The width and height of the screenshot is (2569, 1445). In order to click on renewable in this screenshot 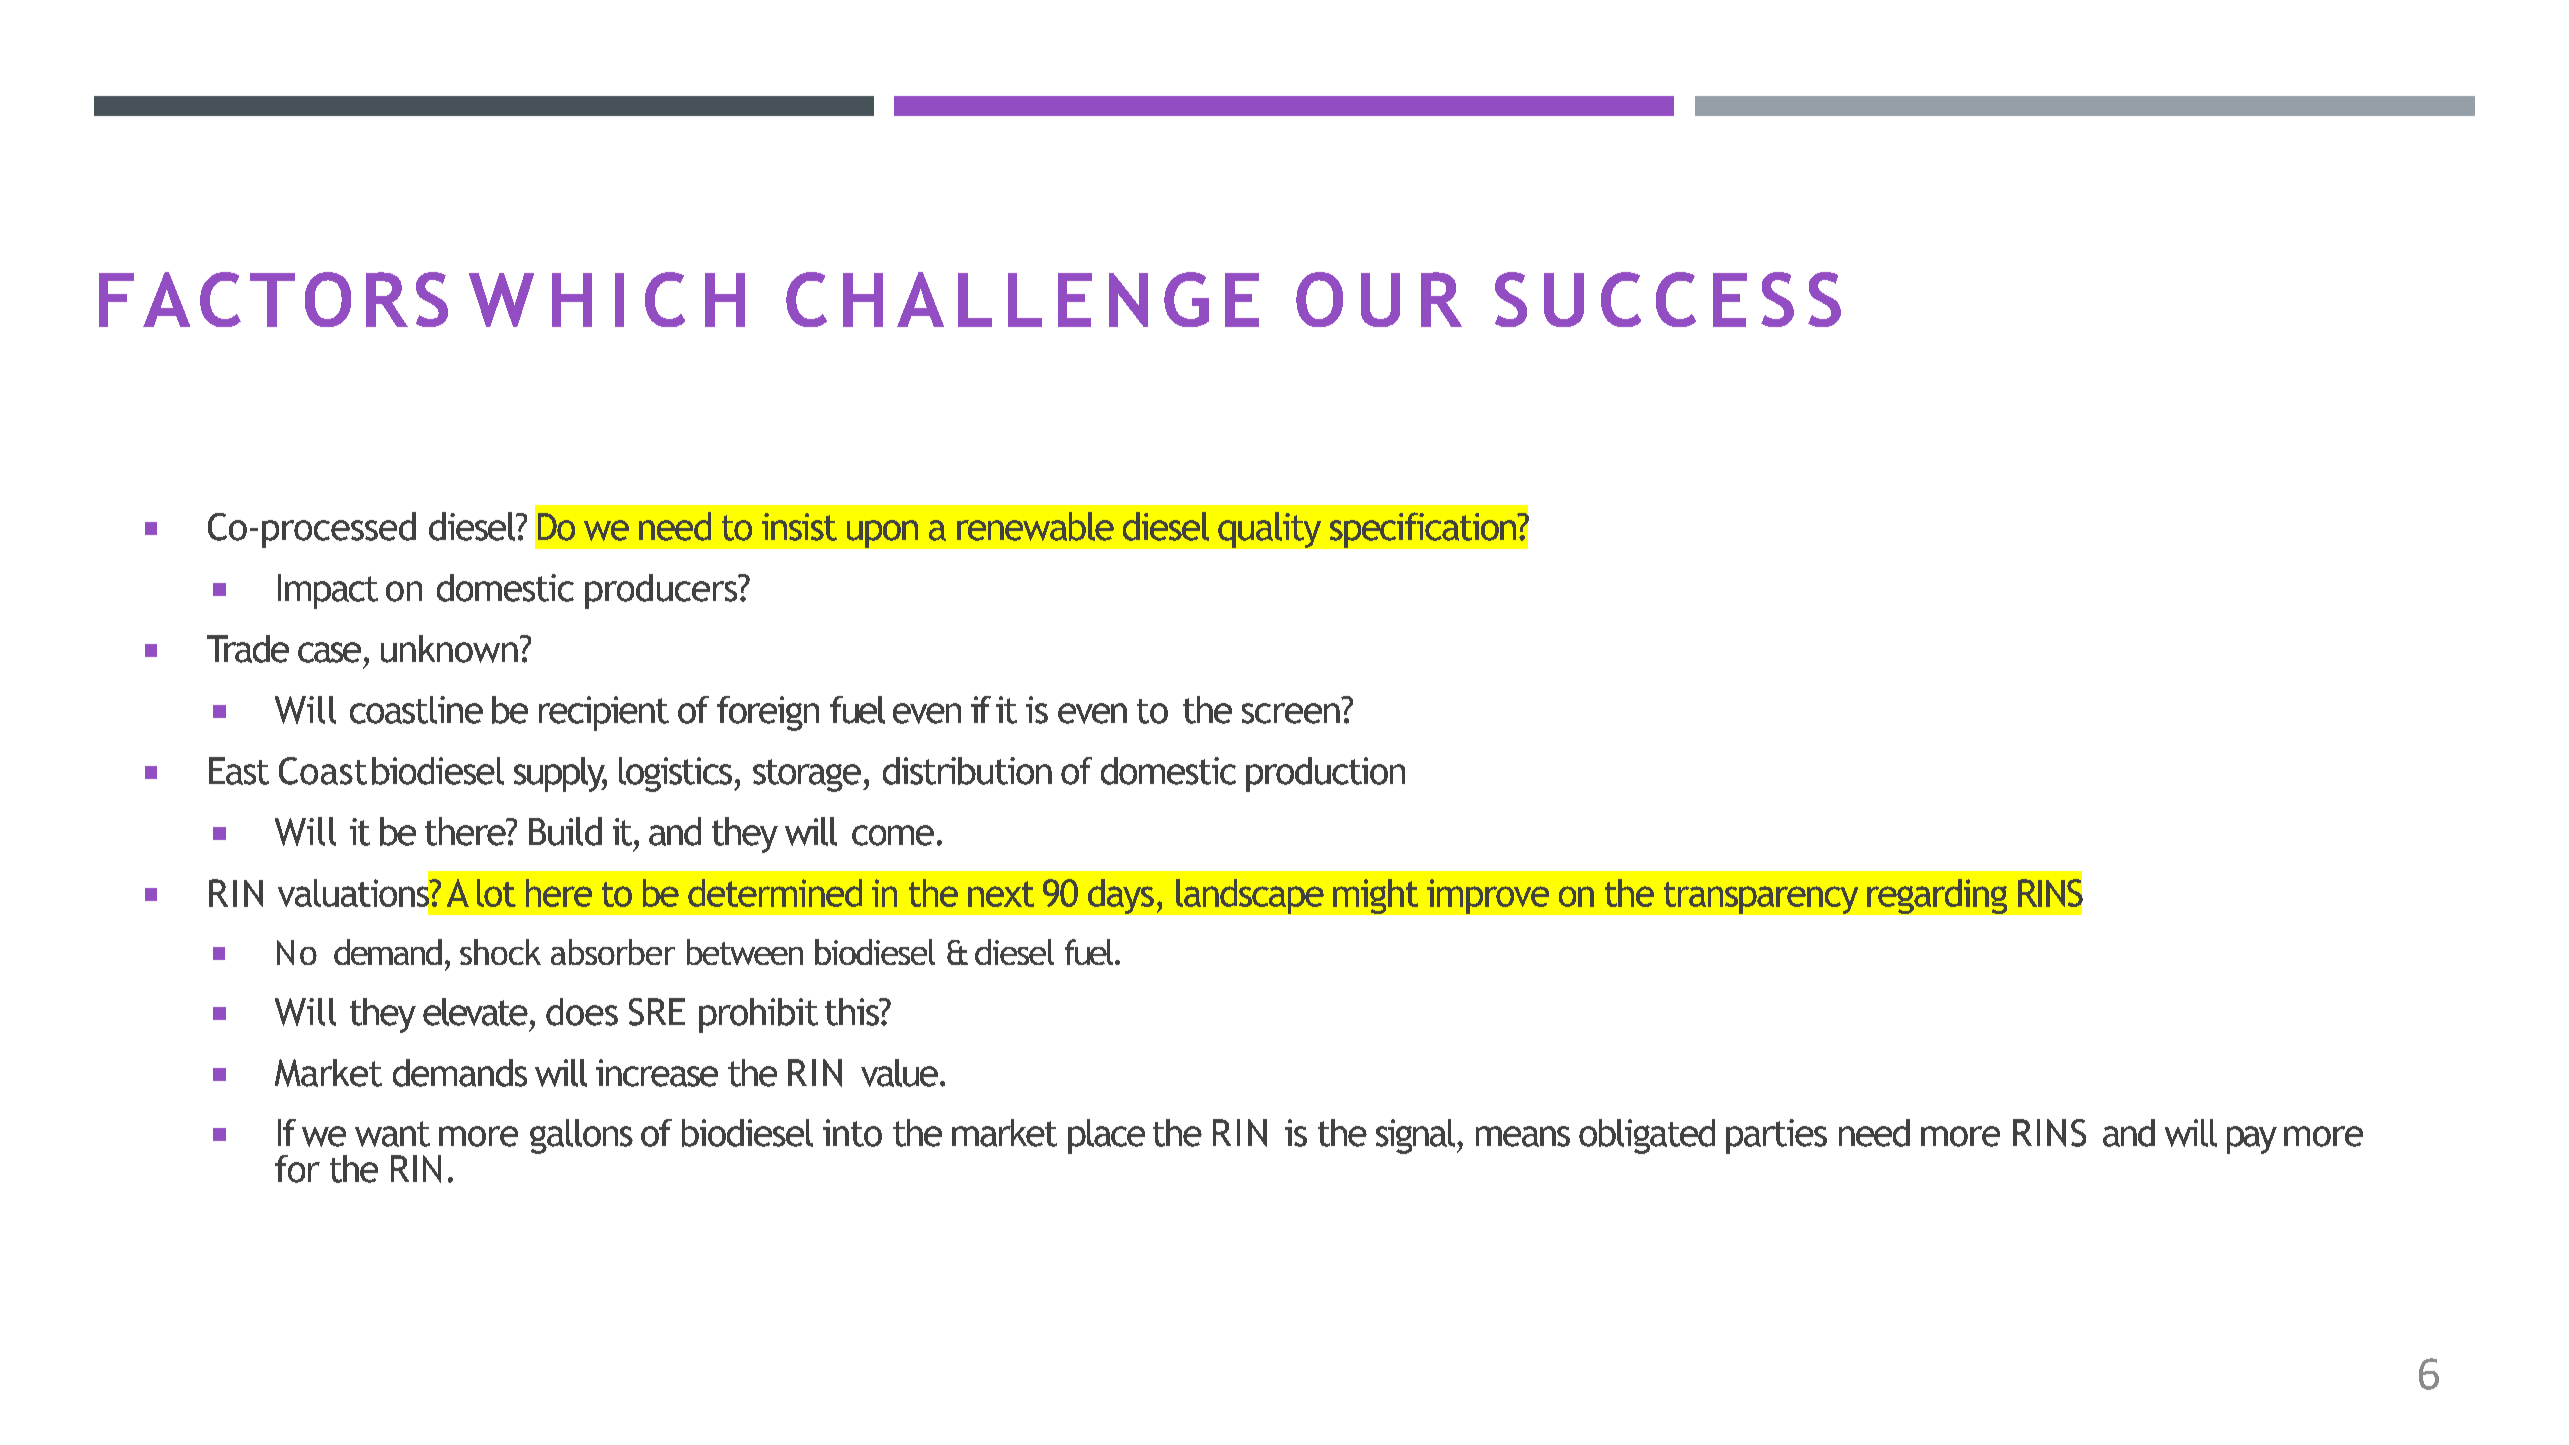, I will do `click(1035, 526)`.
